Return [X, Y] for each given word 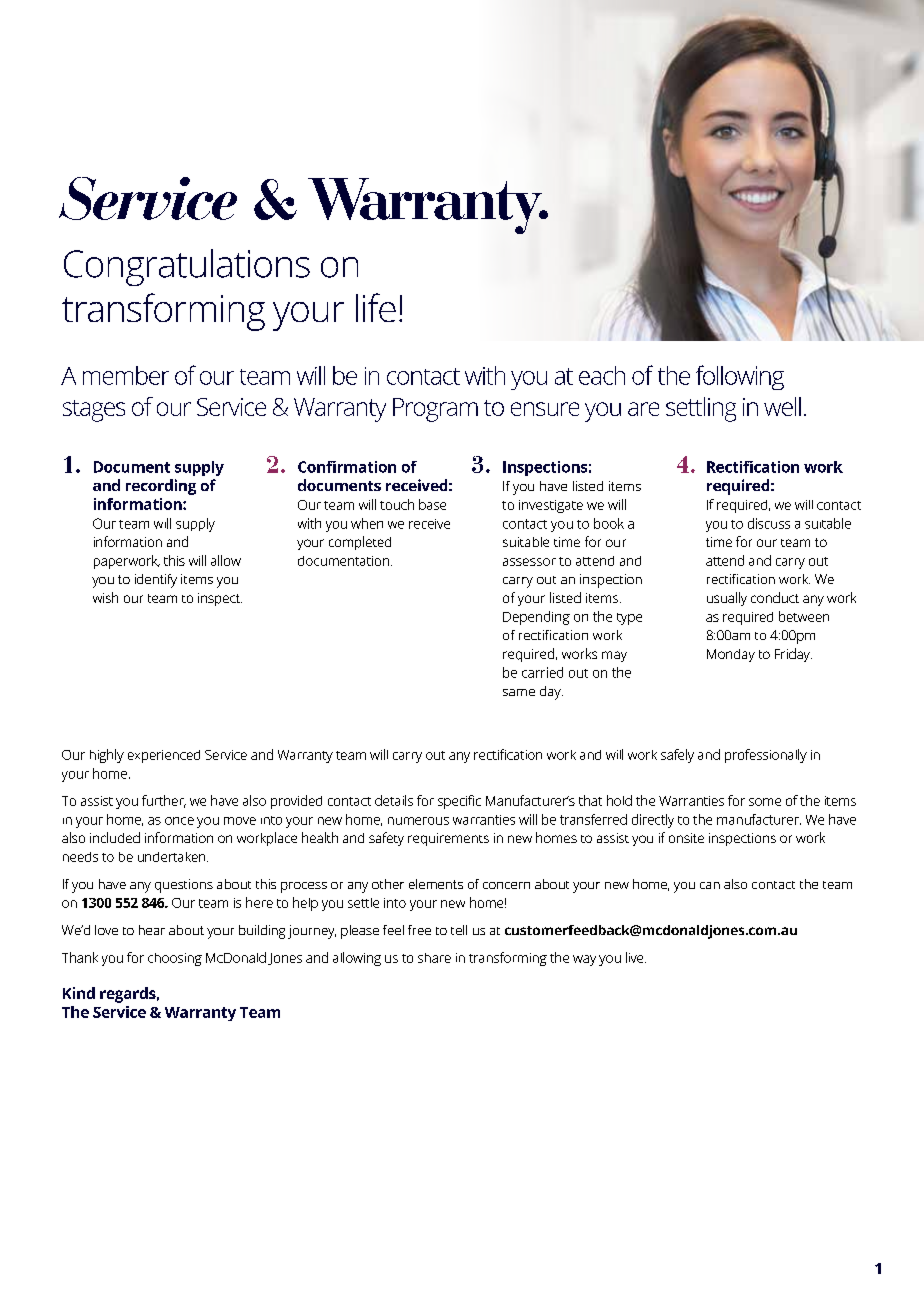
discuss [769, 523]
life [376, 307]
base [432, 504]
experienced [164, 756]
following [740, 377]
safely [677, 756]
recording [161, 487]
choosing [175, 959]
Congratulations [187, 267]
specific [459, 802]
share [434, 958]
